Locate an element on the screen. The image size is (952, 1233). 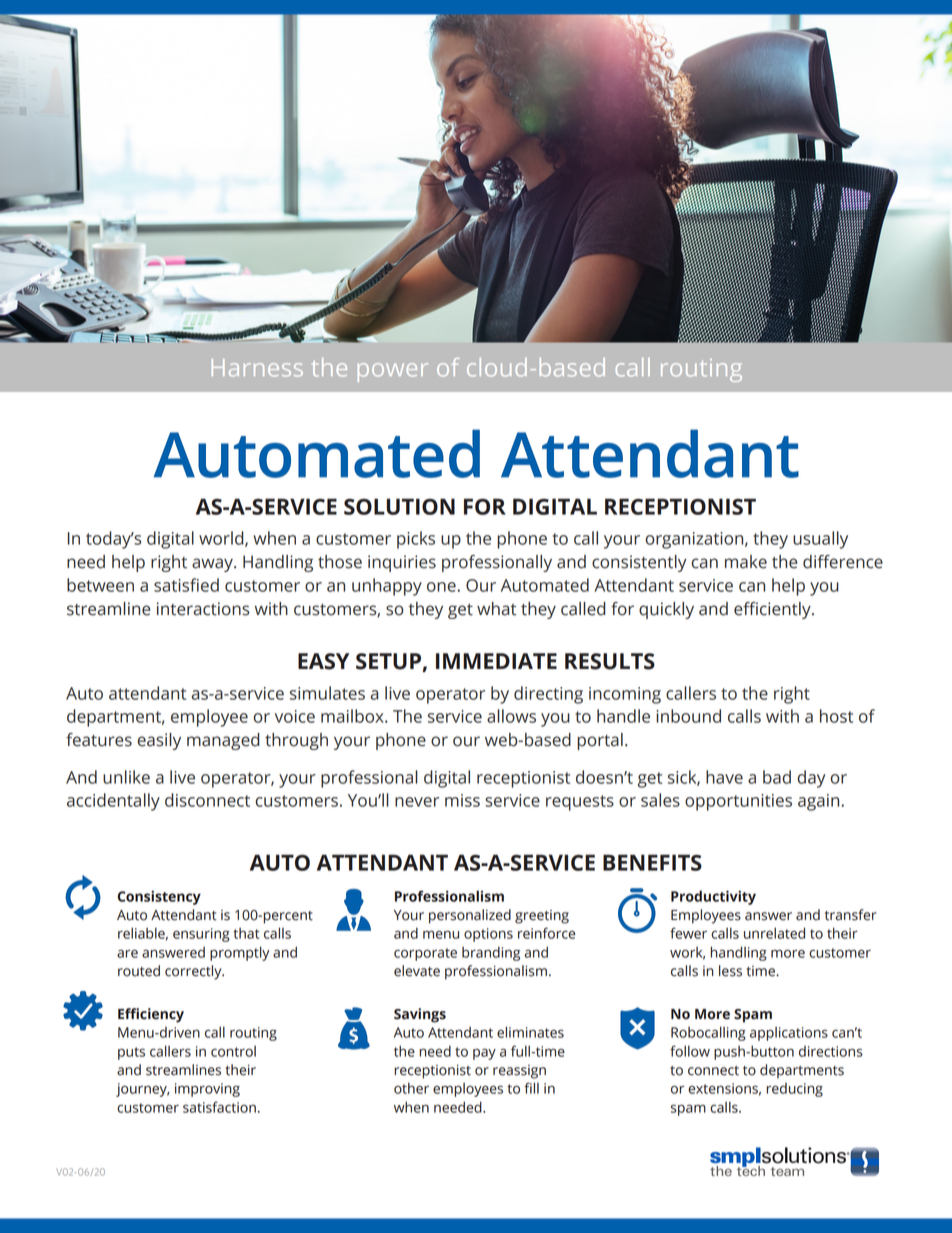
what is located at coordinates (496, 609).
